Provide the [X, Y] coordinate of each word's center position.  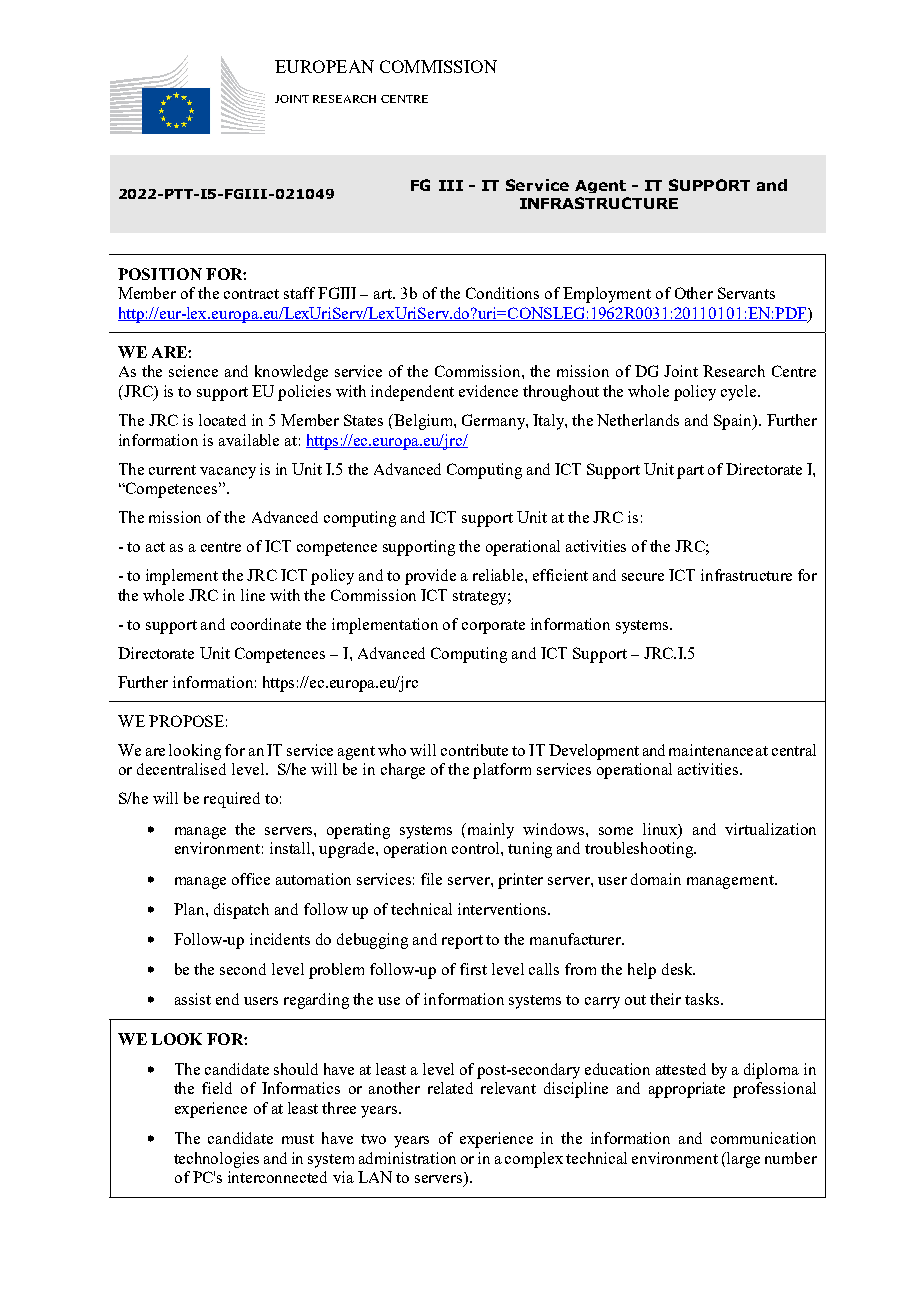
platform [502, 771]
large [742, 1160]
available [249, 440]
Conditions [502, 293]
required [232, 800]
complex [534, 1160]
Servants [746, 293]
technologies [216, 1160]
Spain [734, 422]
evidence [488, 391]
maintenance [711, 750]
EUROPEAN [324, 66]
